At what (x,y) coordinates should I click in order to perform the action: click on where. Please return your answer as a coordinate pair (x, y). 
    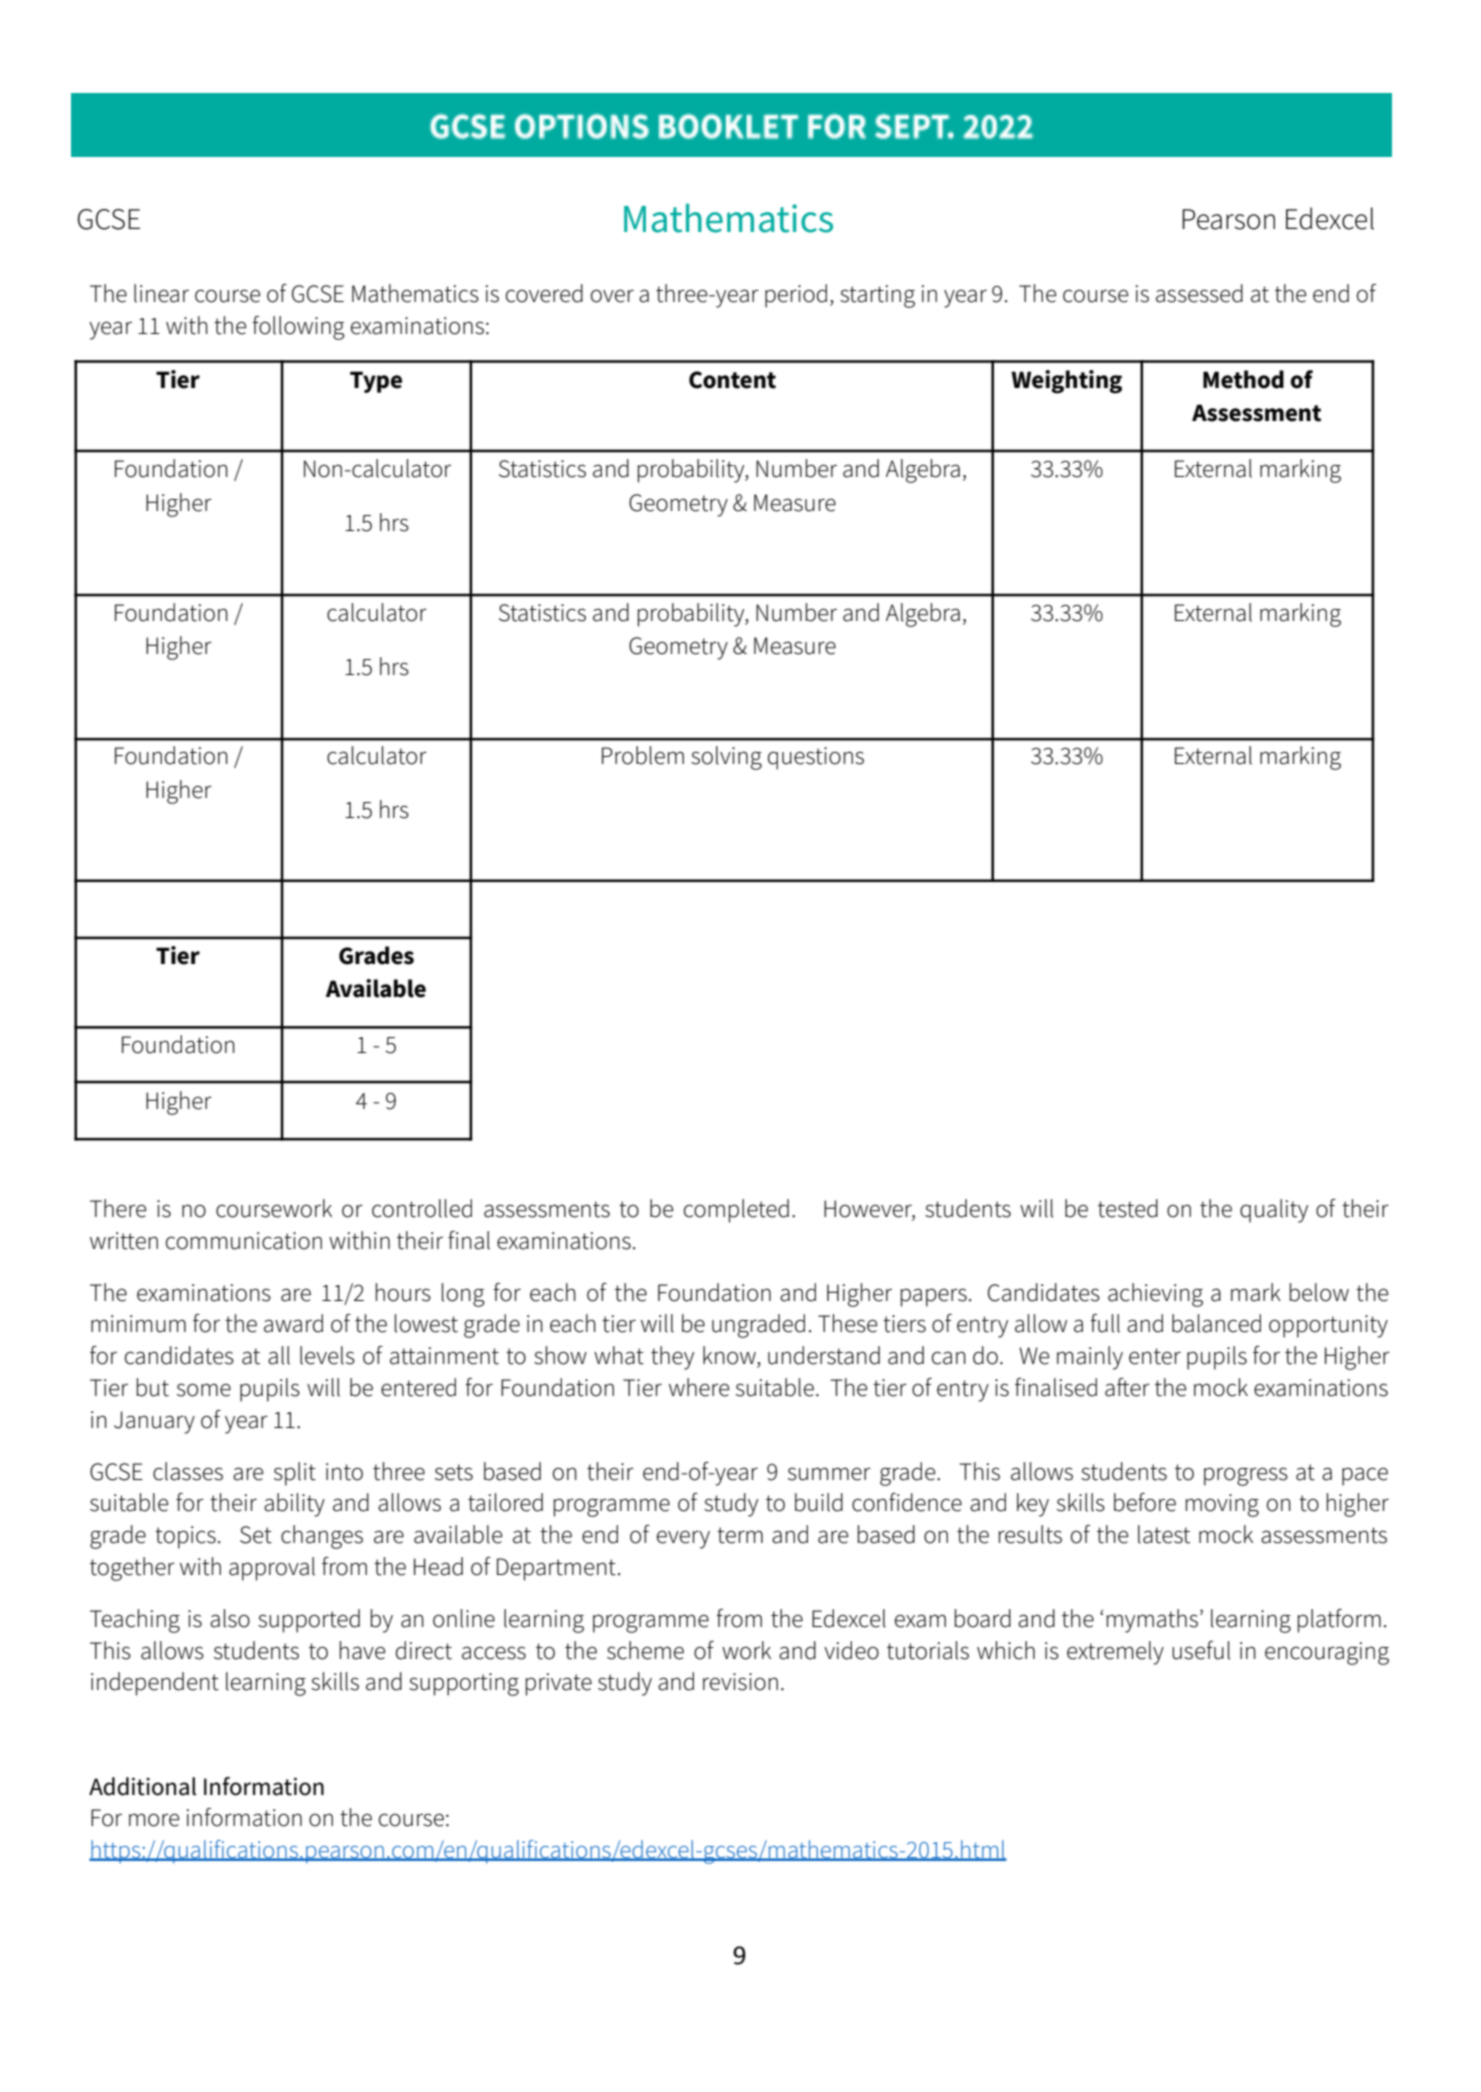
    Looking at the image, I should click on (699, 1387).
